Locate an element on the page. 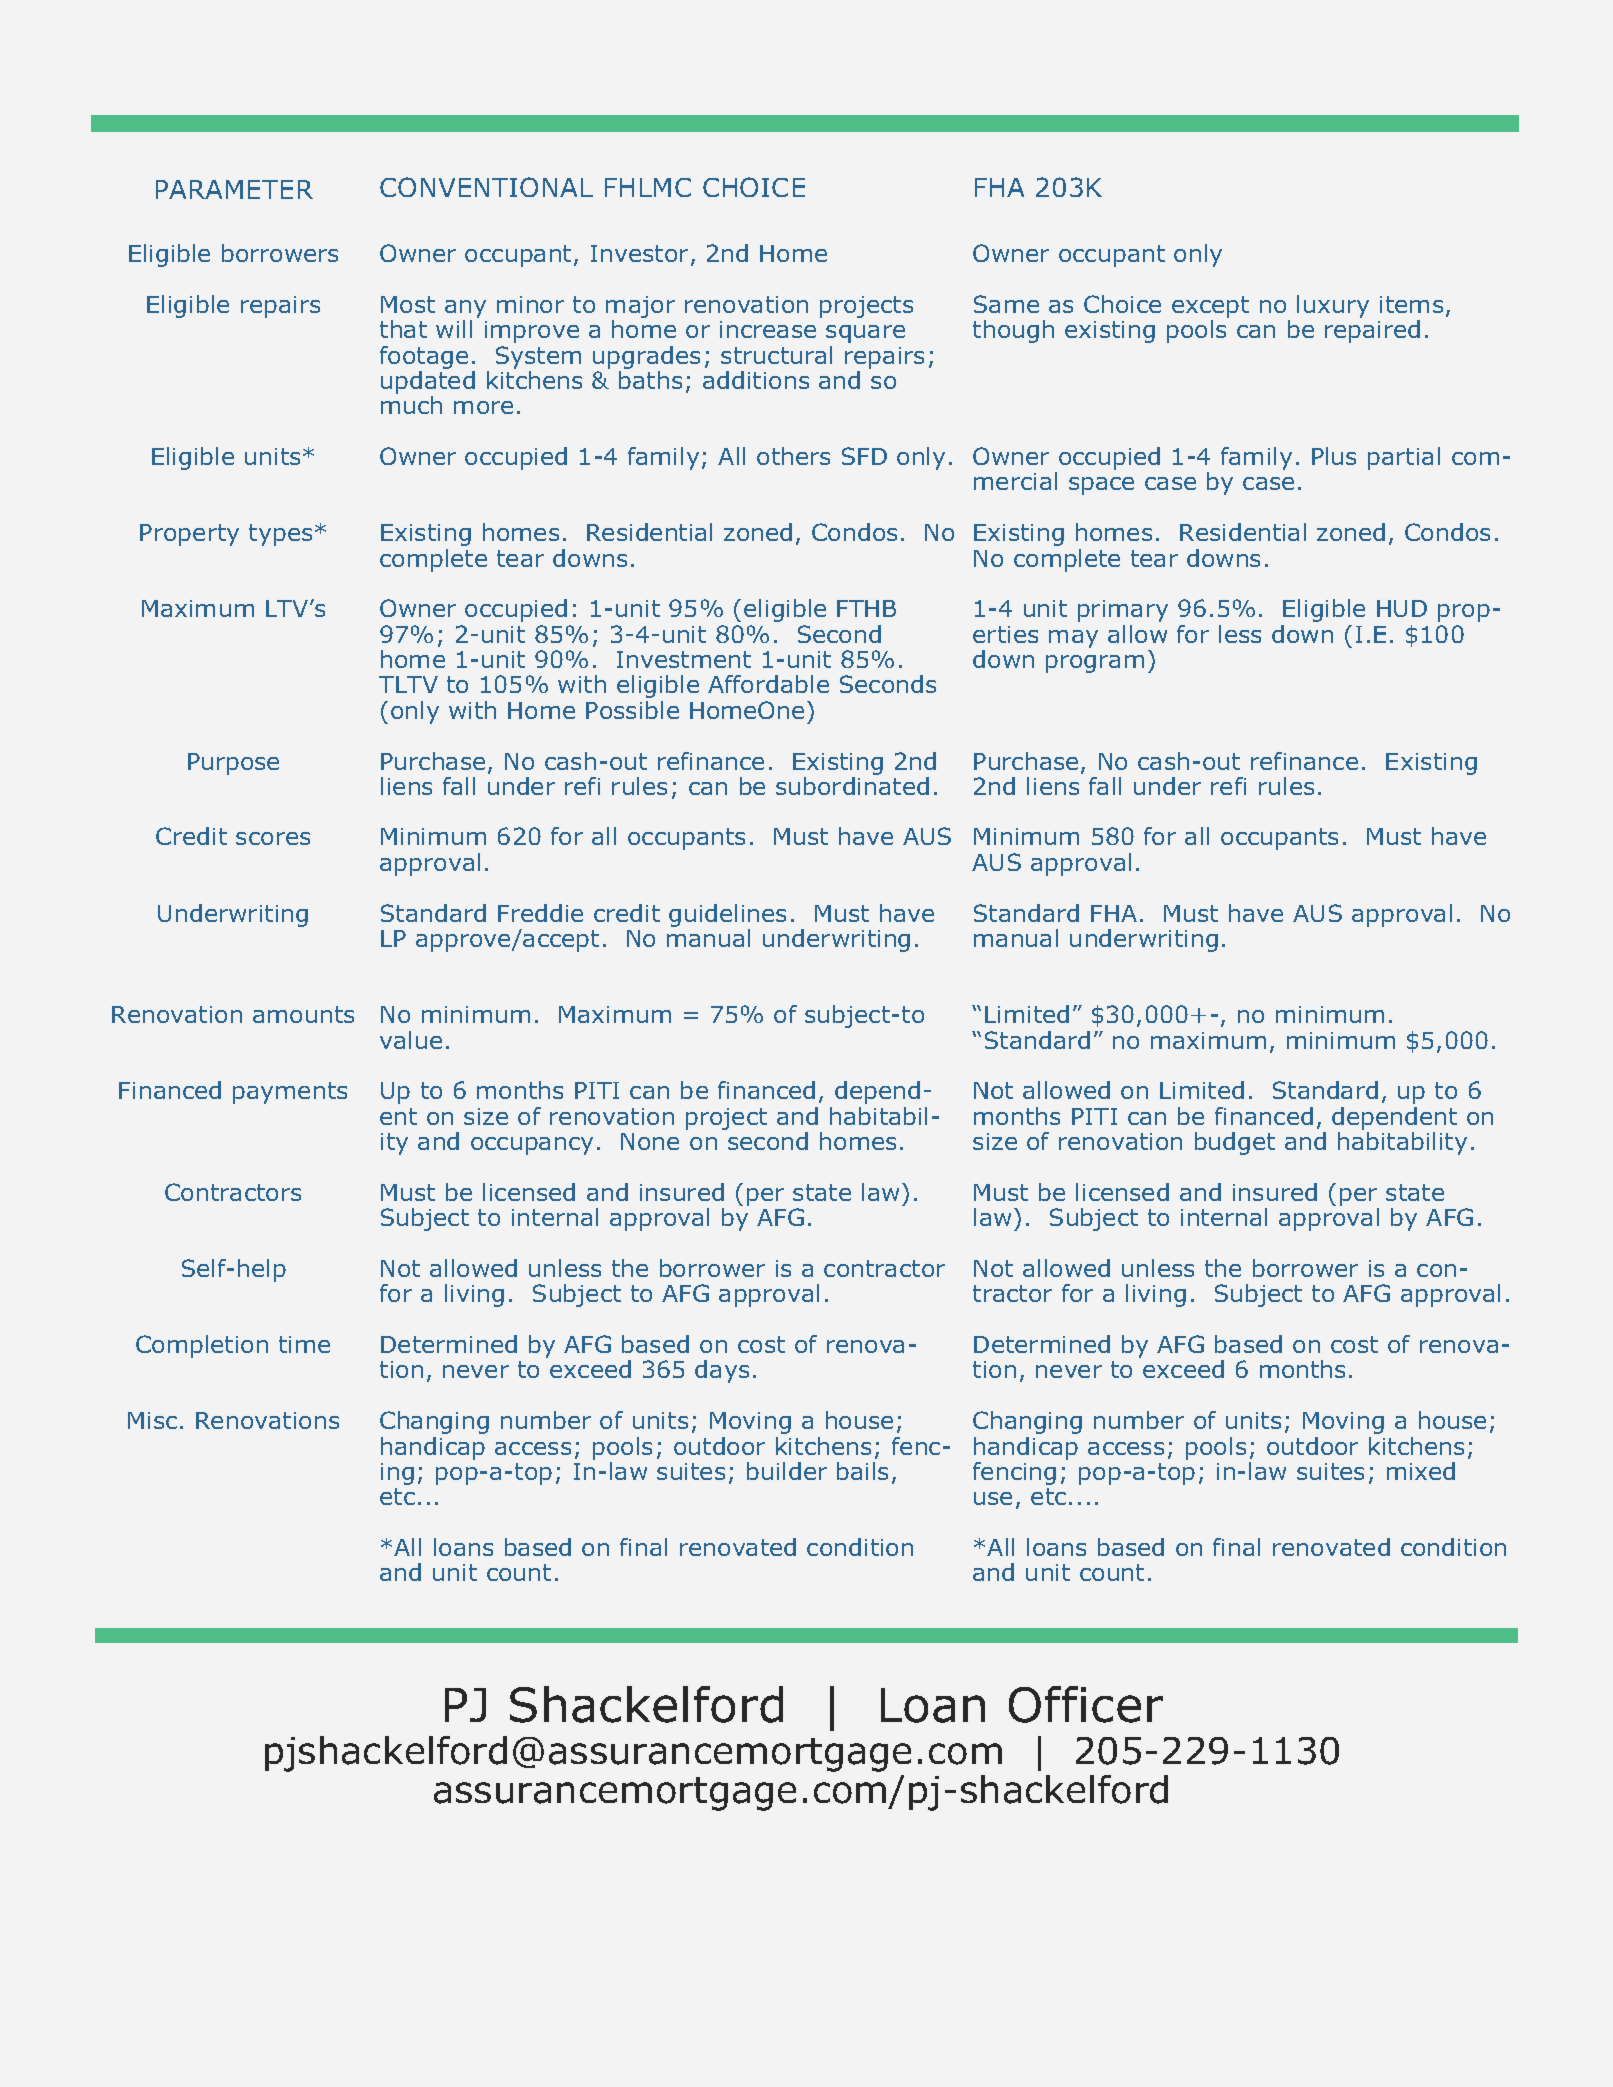 The height and width of the document is (2087, 1613). PARAMETER is located at coordinates (234, 189).
